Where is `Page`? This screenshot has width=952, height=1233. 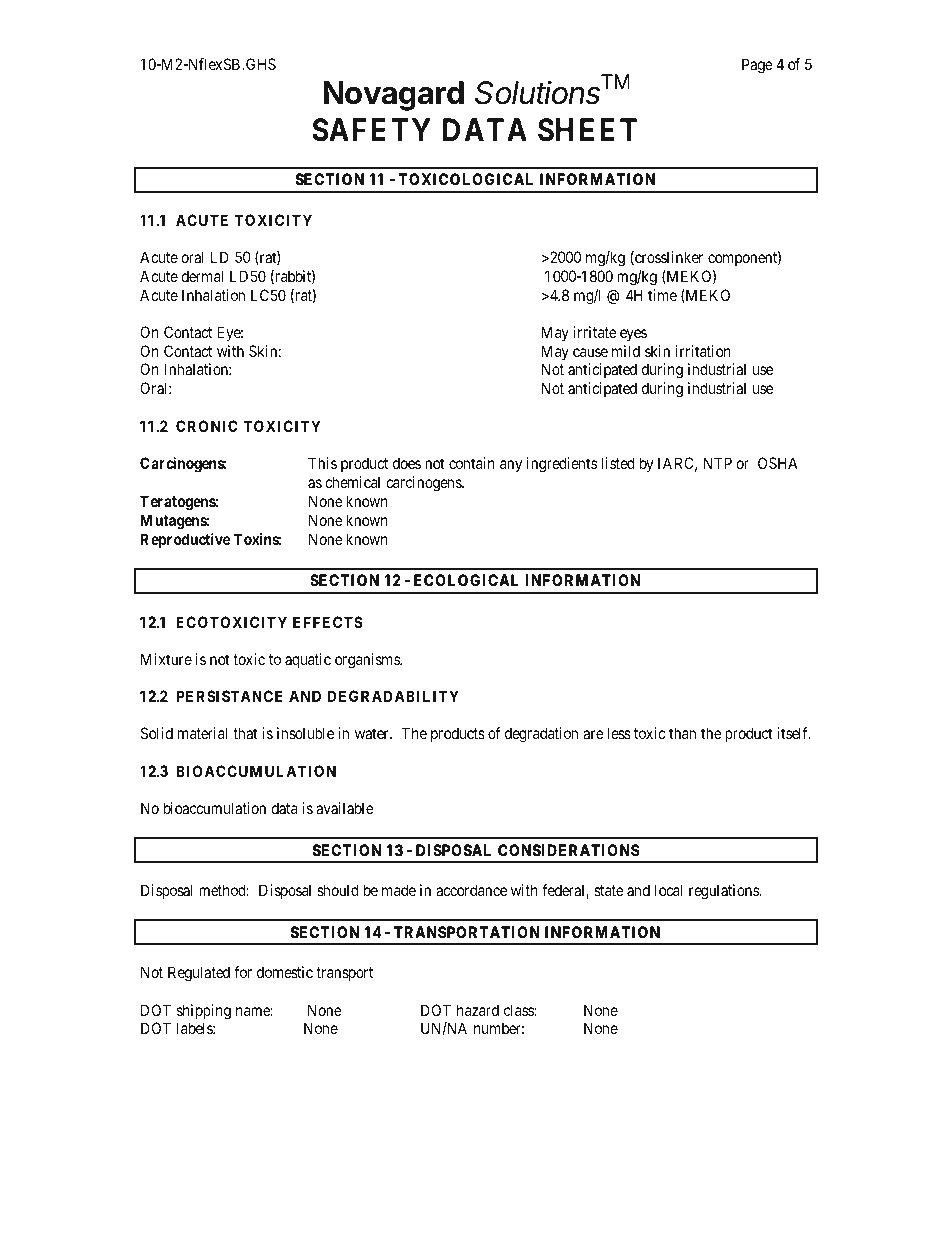
Page is located at coordinates (757, 66).
